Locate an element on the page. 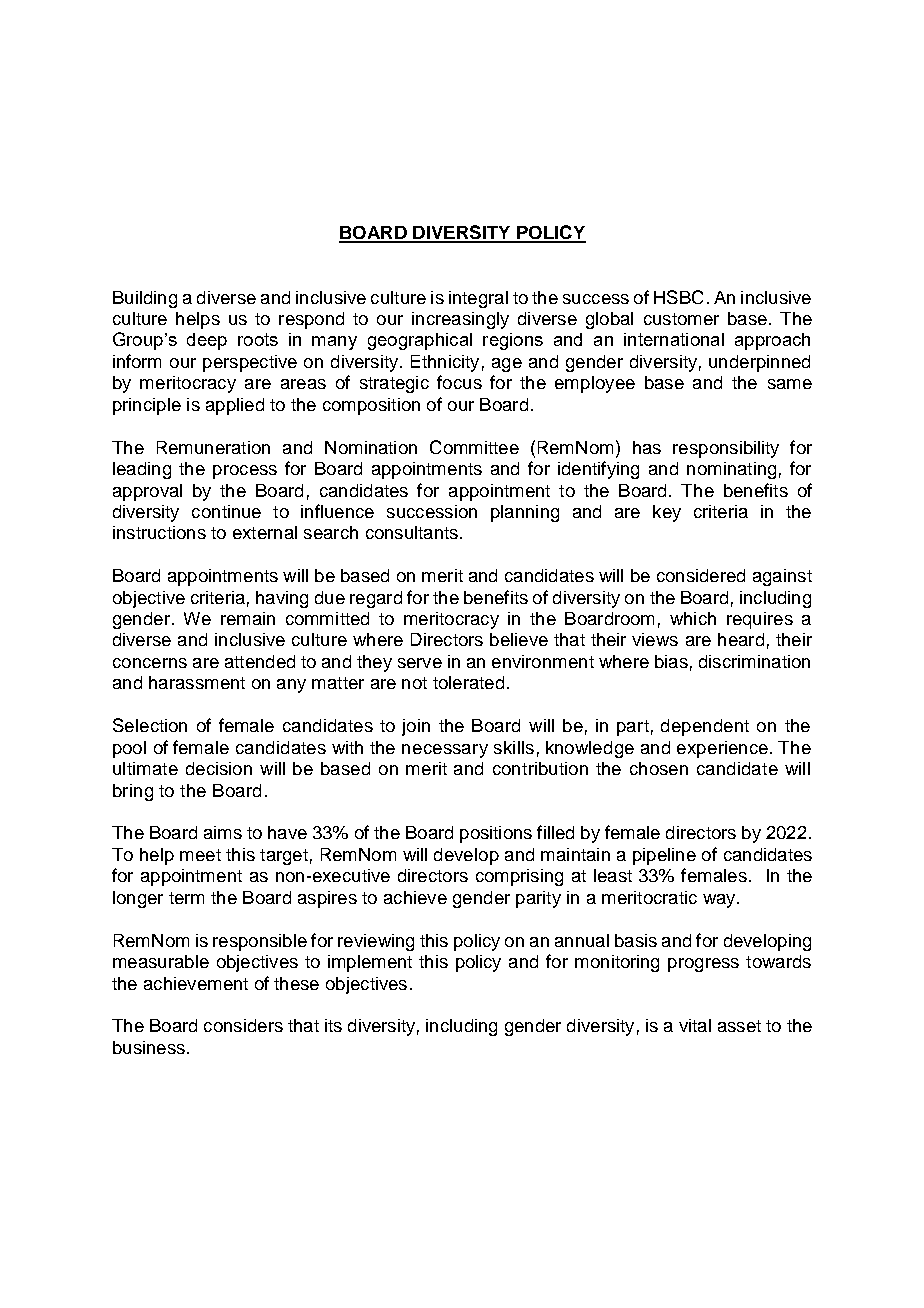 Image resolution: width=924 pixels, height=1308 pixels. considered is located at coordinates (701, 575).
